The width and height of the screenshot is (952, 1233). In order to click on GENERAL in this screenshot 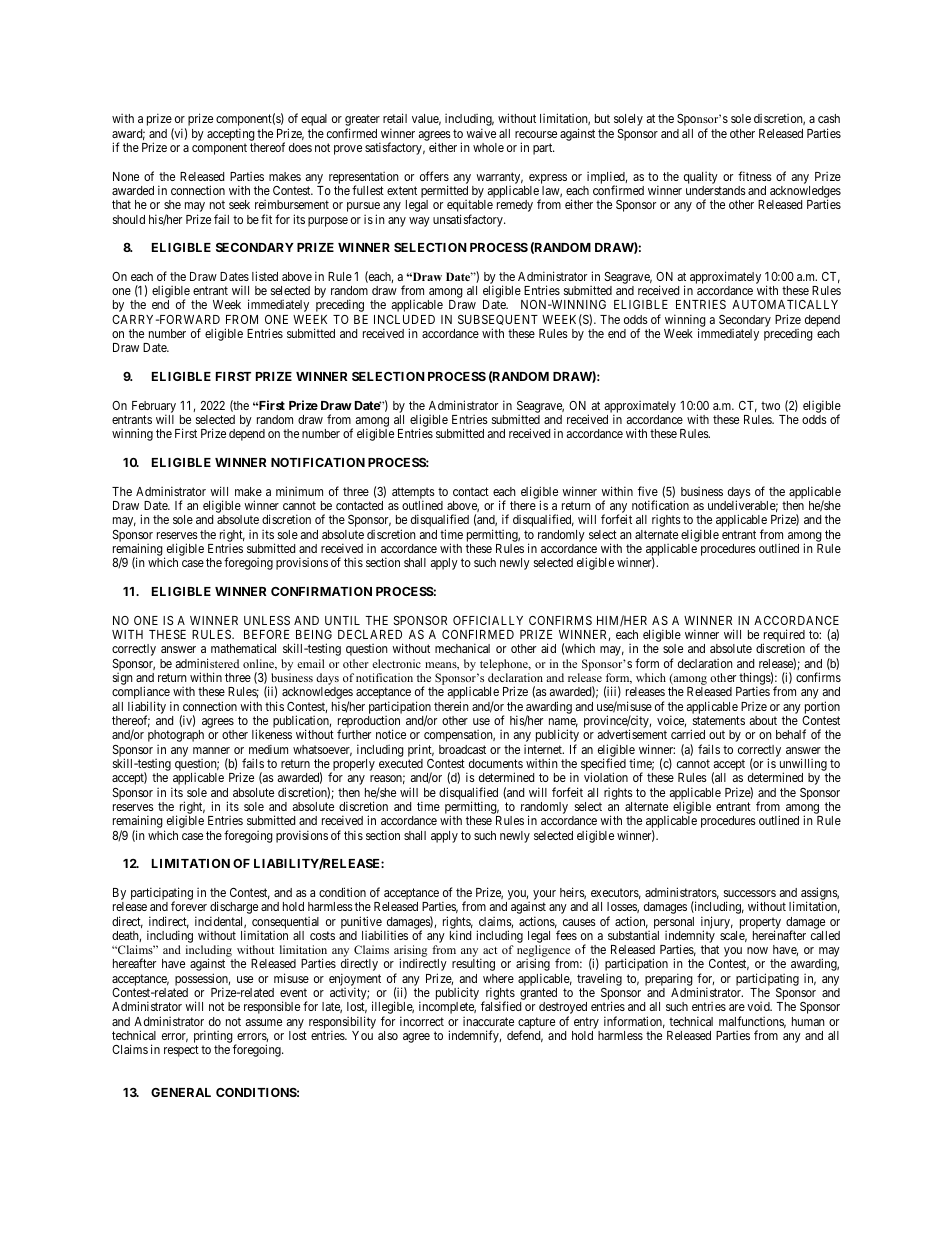, I will do `click(181, 1092)`.
